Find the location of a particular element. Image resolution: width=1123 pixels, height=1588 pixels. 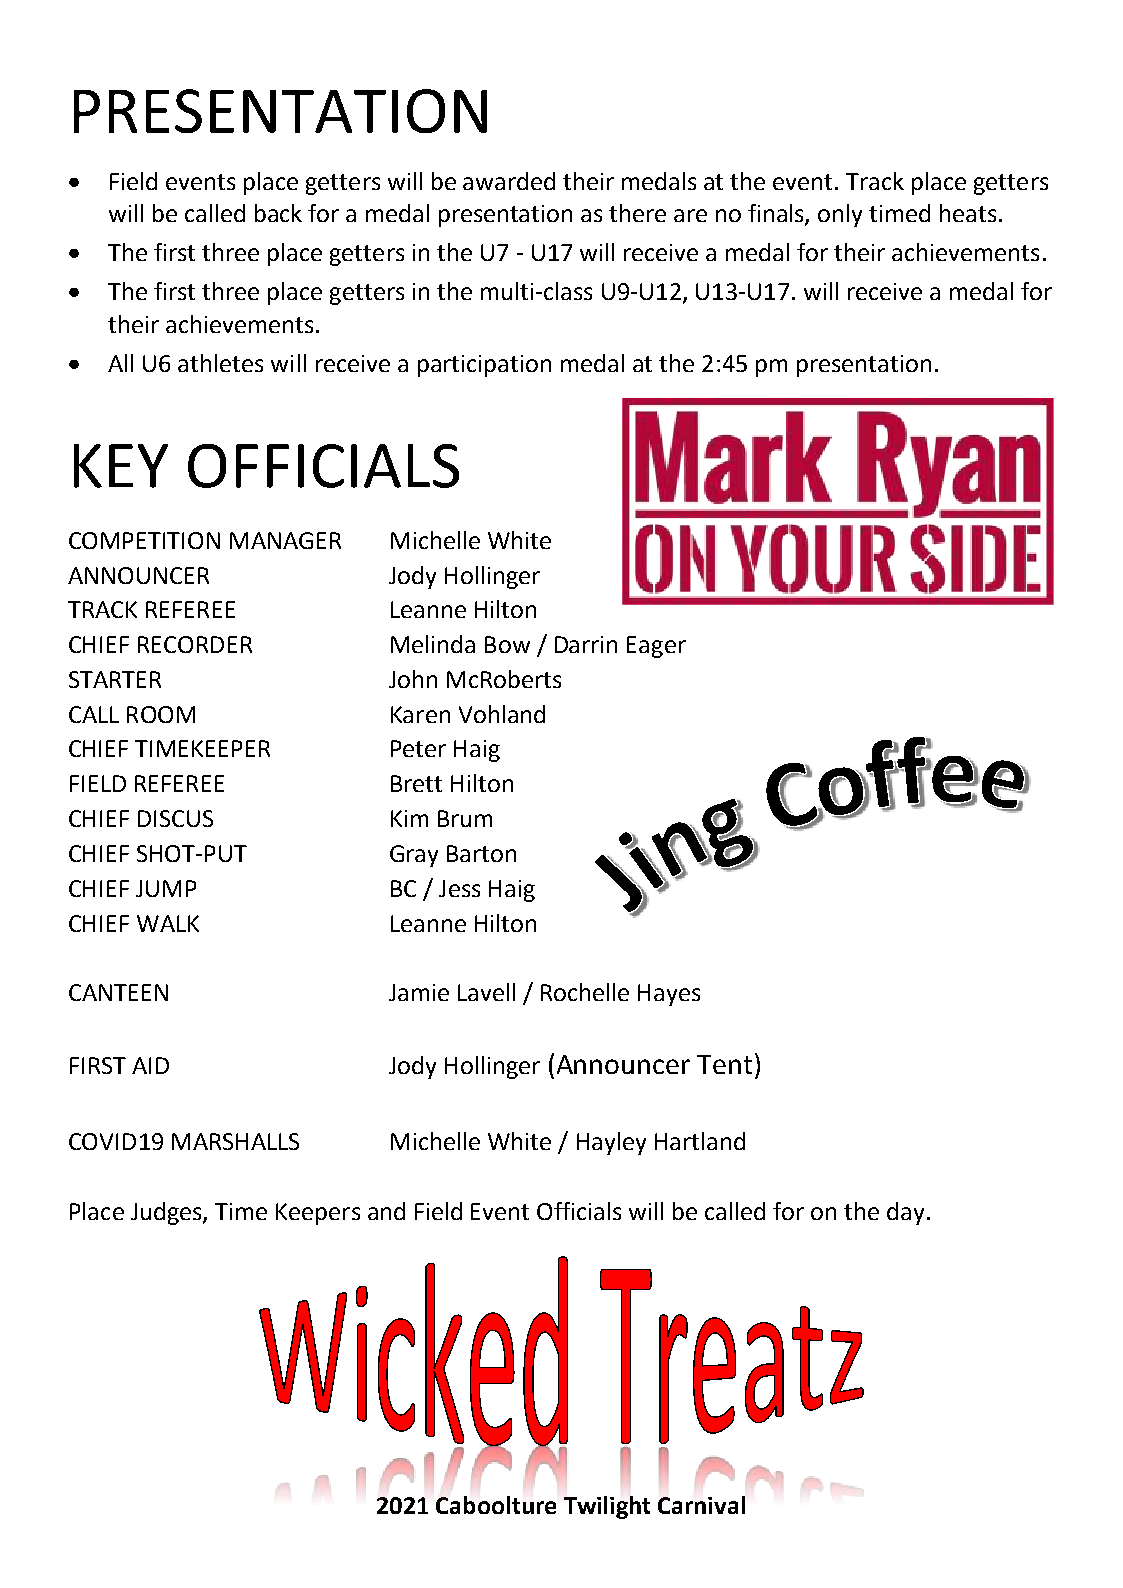

Bow is located at coordinates (507, 644).
